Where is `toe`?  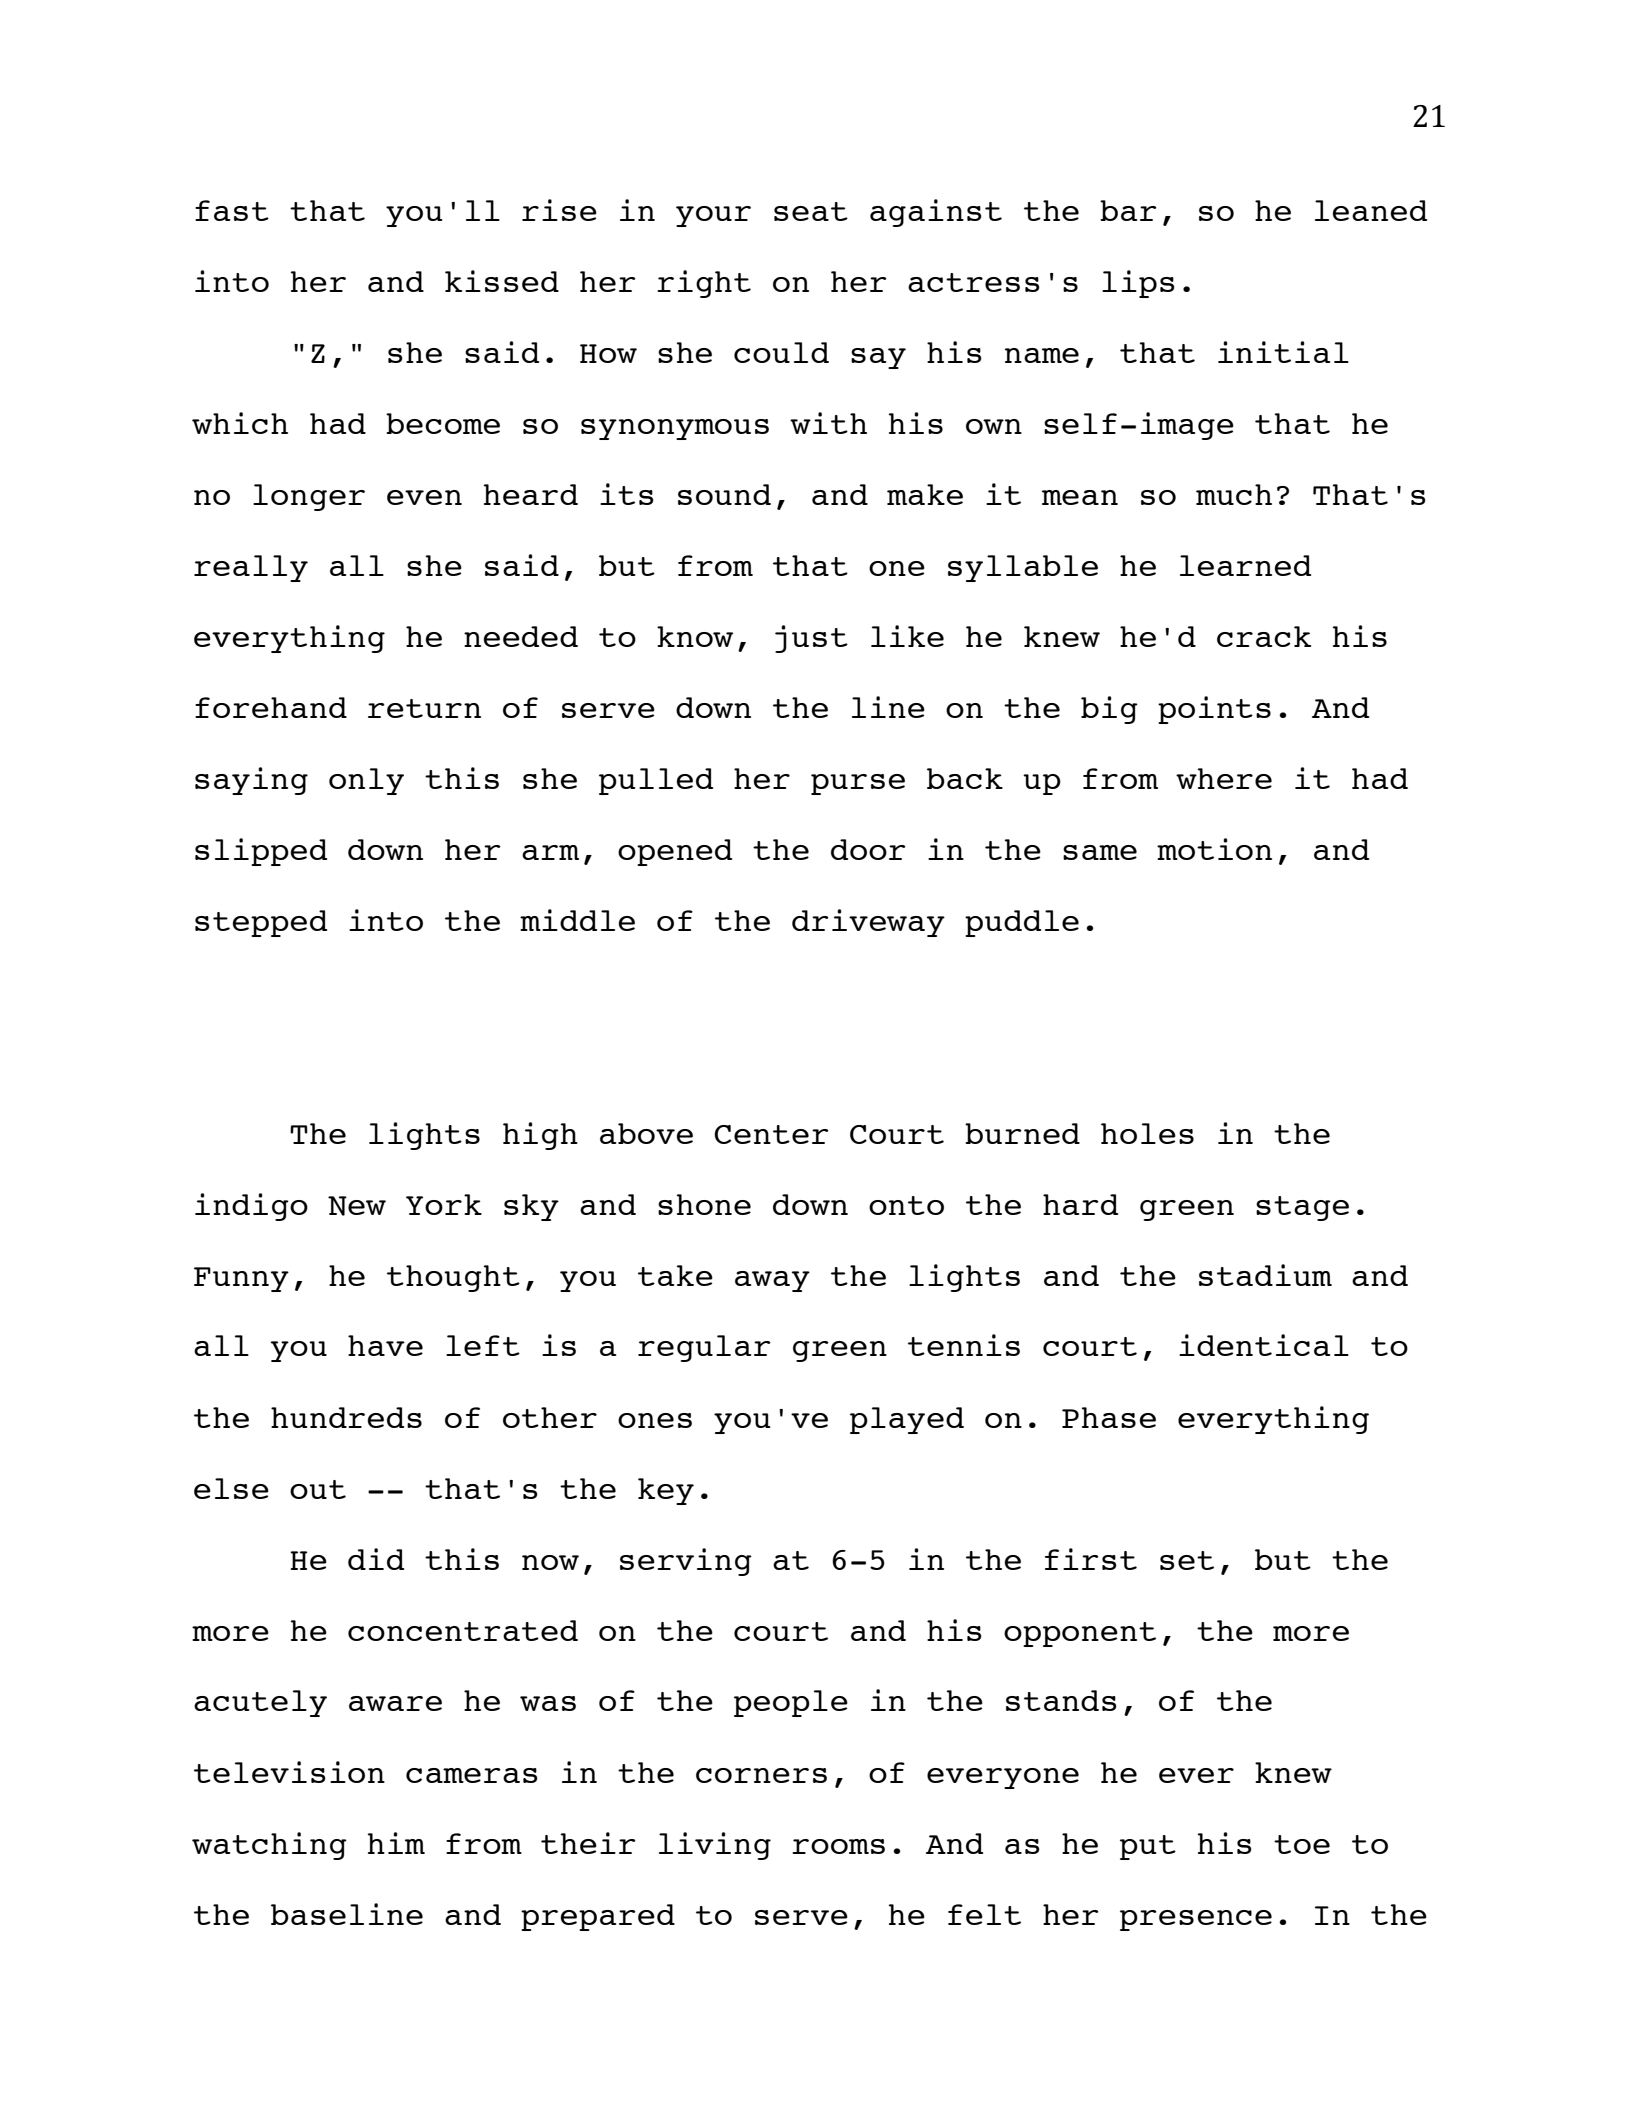
toe is located at coordinates (1302, 1844).
